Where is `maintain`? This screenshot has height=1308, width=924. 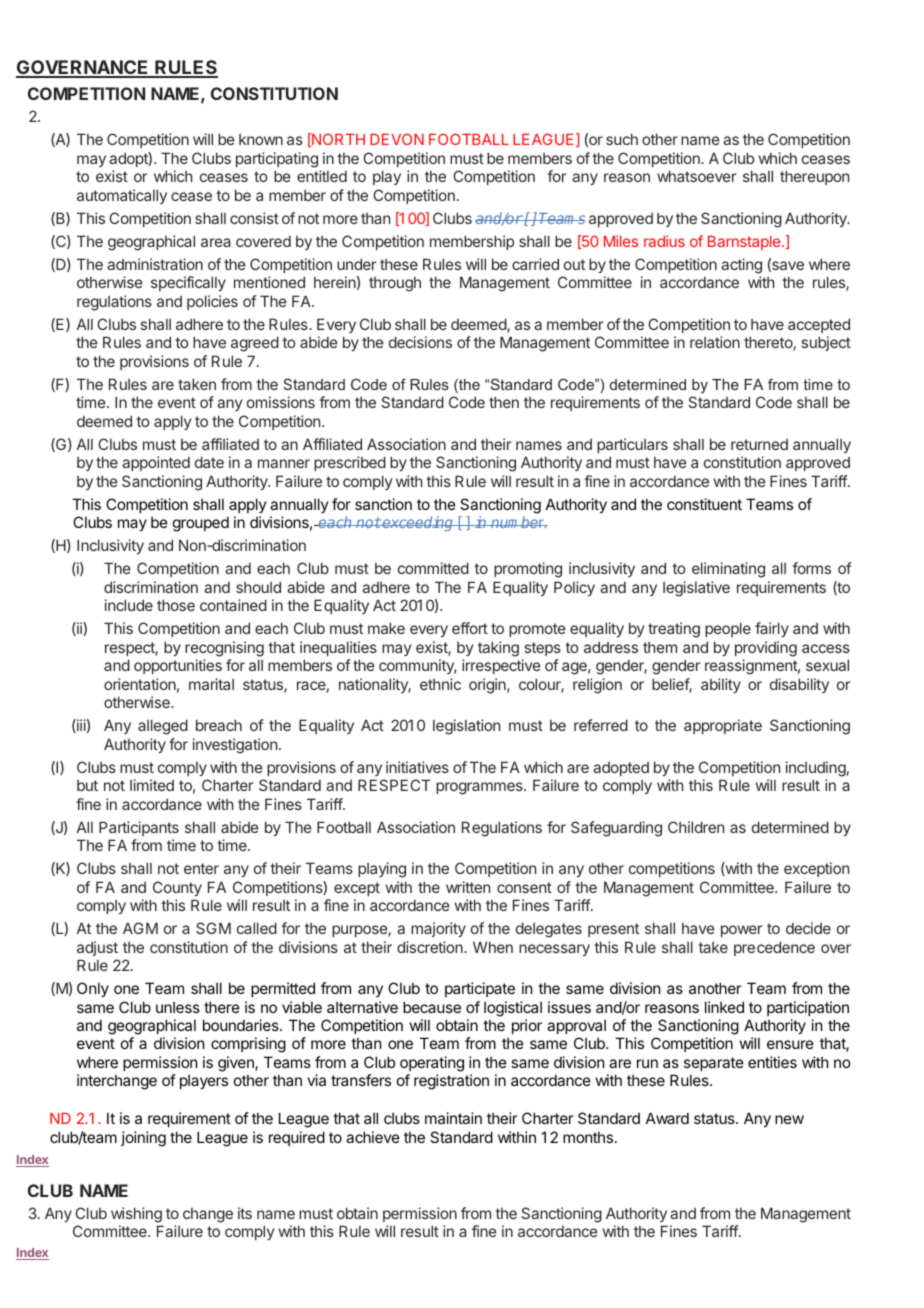 maintain is located at coordinates (453, 1118).
